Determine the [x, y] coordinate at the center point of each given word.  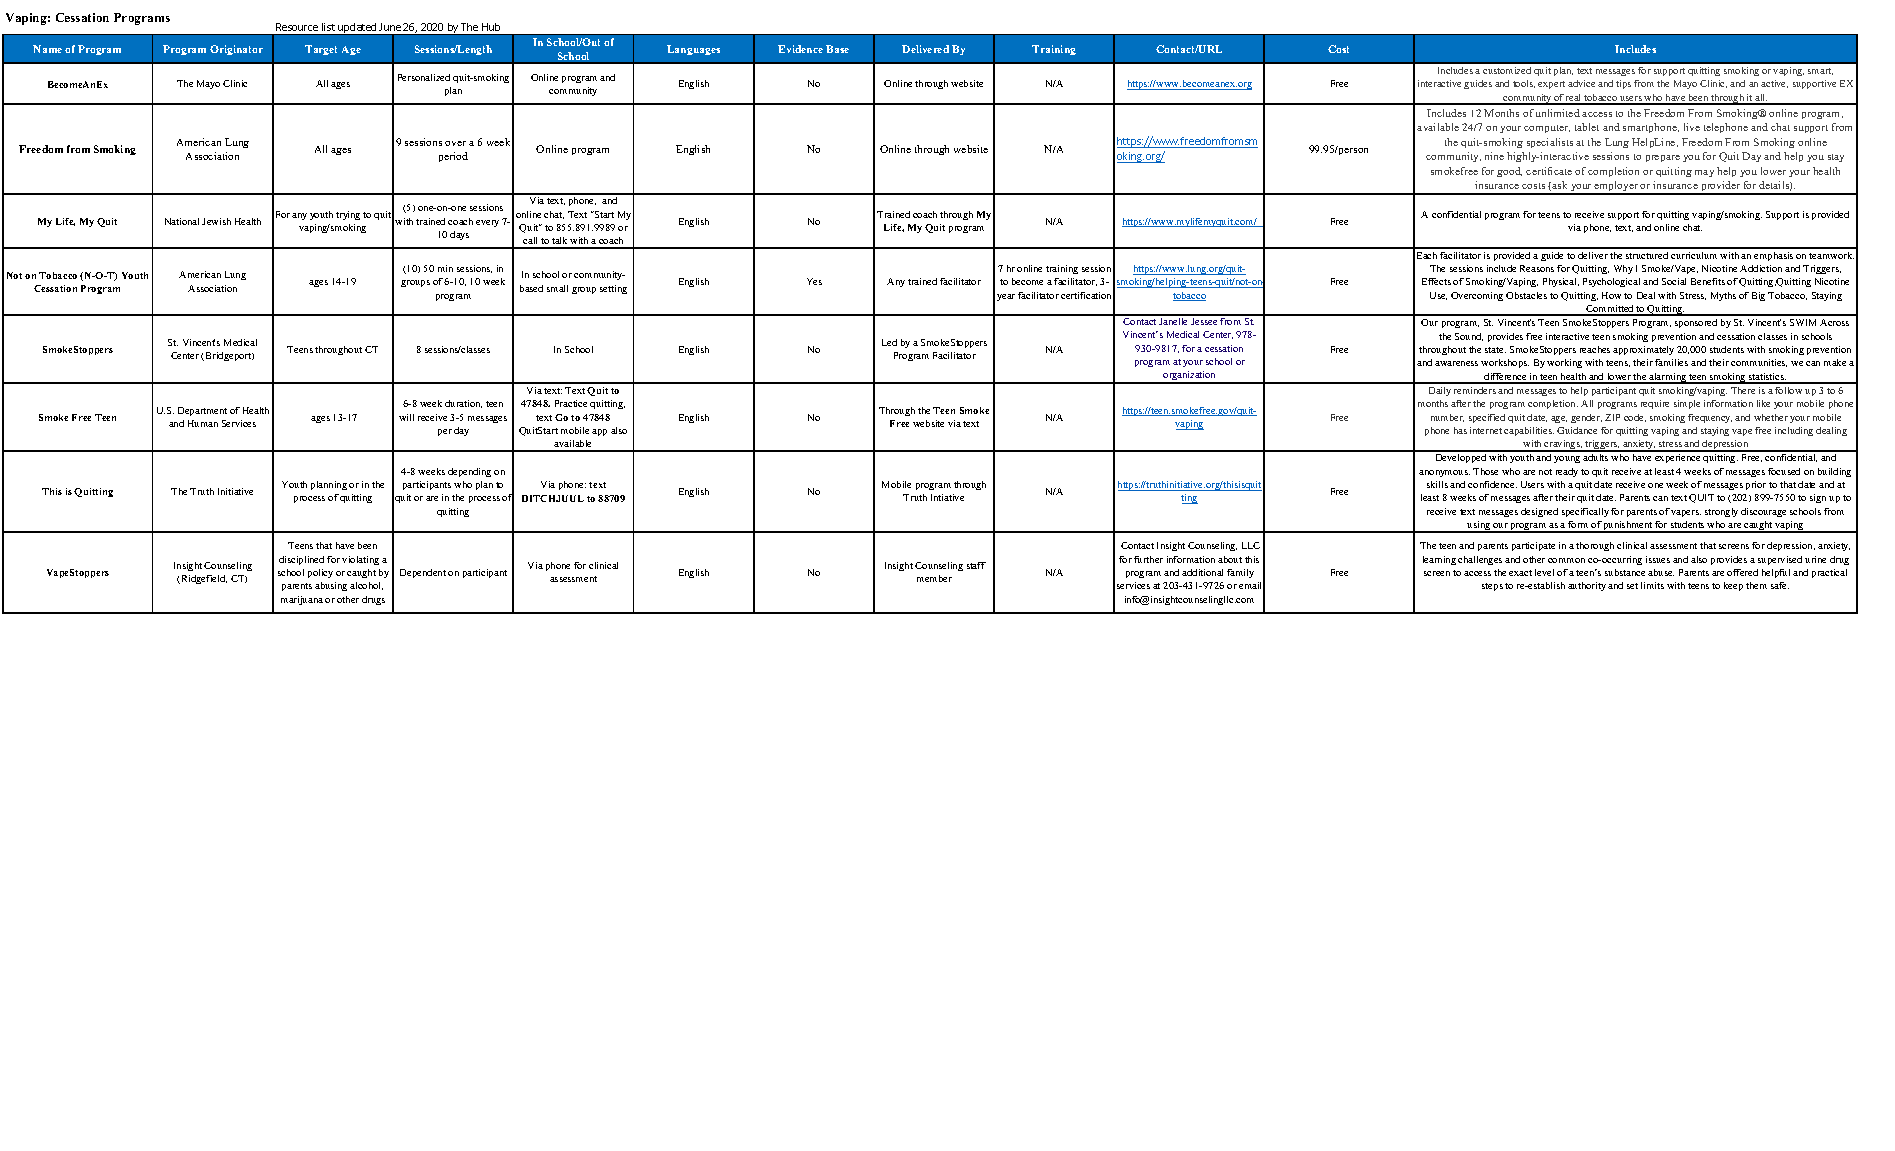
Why [1623, 269]
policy [320, 573]
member [934, 578]
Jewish [216, 221]
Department [202, 411]
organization [1190, 377]
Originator [236, 50]
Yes [814, 281]
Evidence [800, 49]
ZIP [1612, 417]
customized [1507, 70]
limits [1652, 585]
